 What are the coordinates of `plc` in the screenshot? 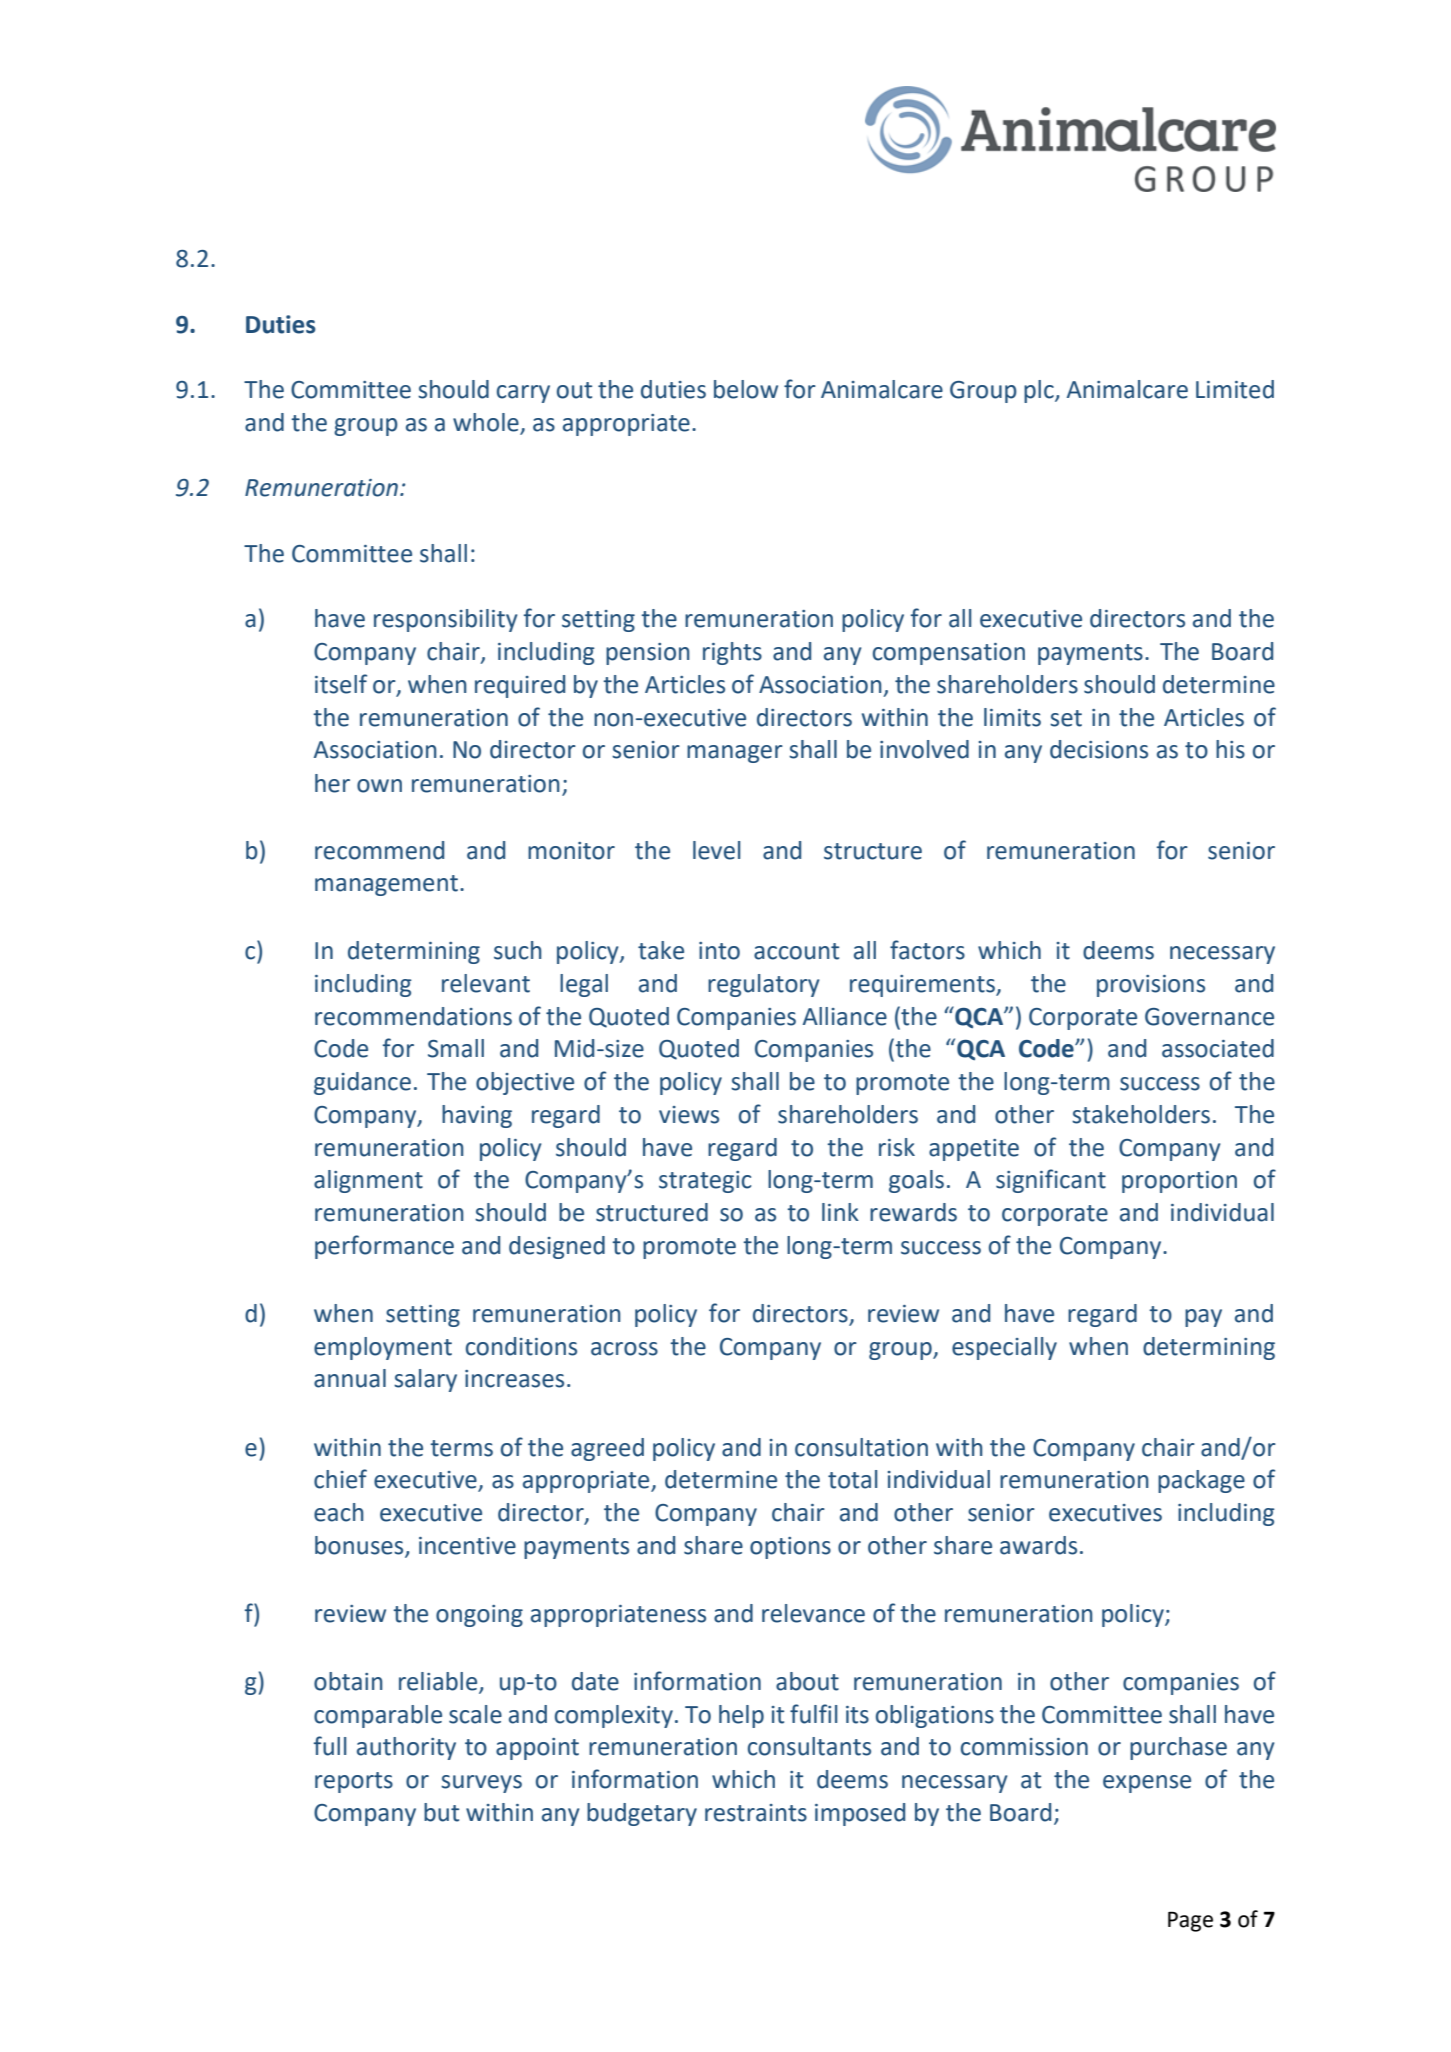 It's located at (1040, 391).
